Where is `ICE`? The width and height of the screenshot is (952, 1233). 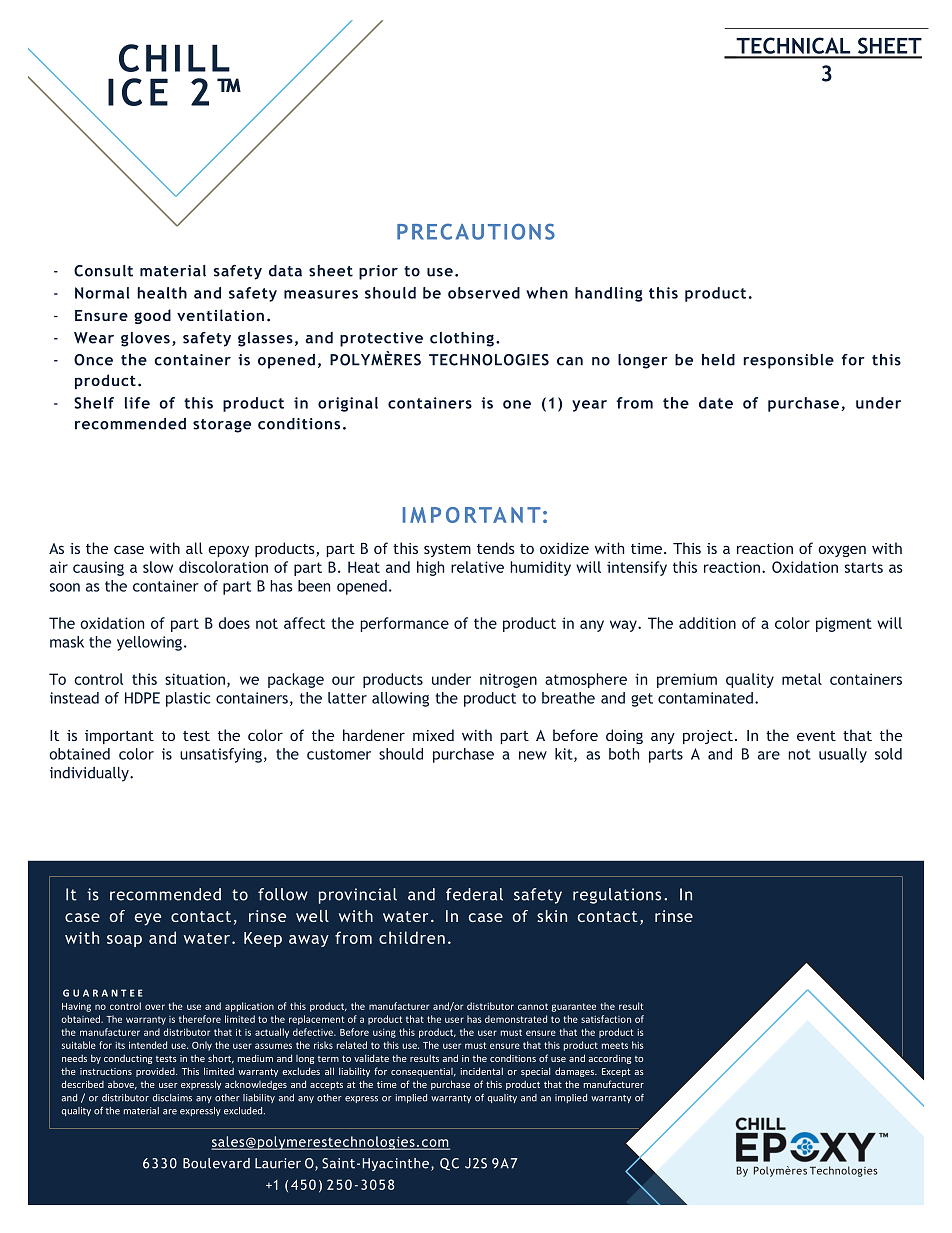 ICE is located at coordinates (138, 92).
